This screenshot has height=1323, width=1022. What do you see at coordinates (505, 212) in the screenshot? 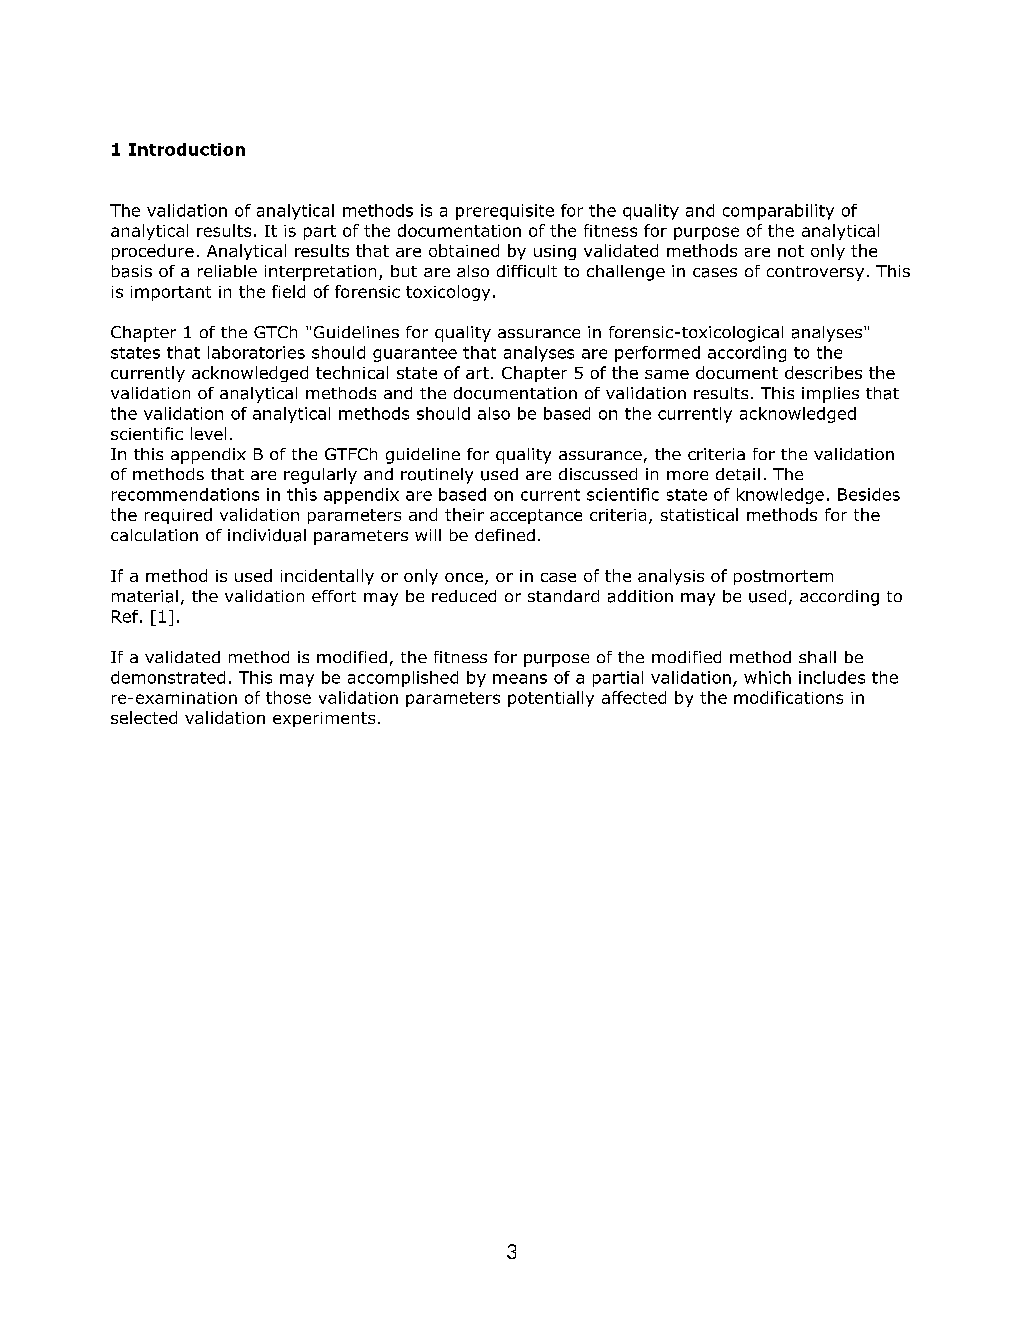
I see `prerequisite` at bounding box center [505, 212].
